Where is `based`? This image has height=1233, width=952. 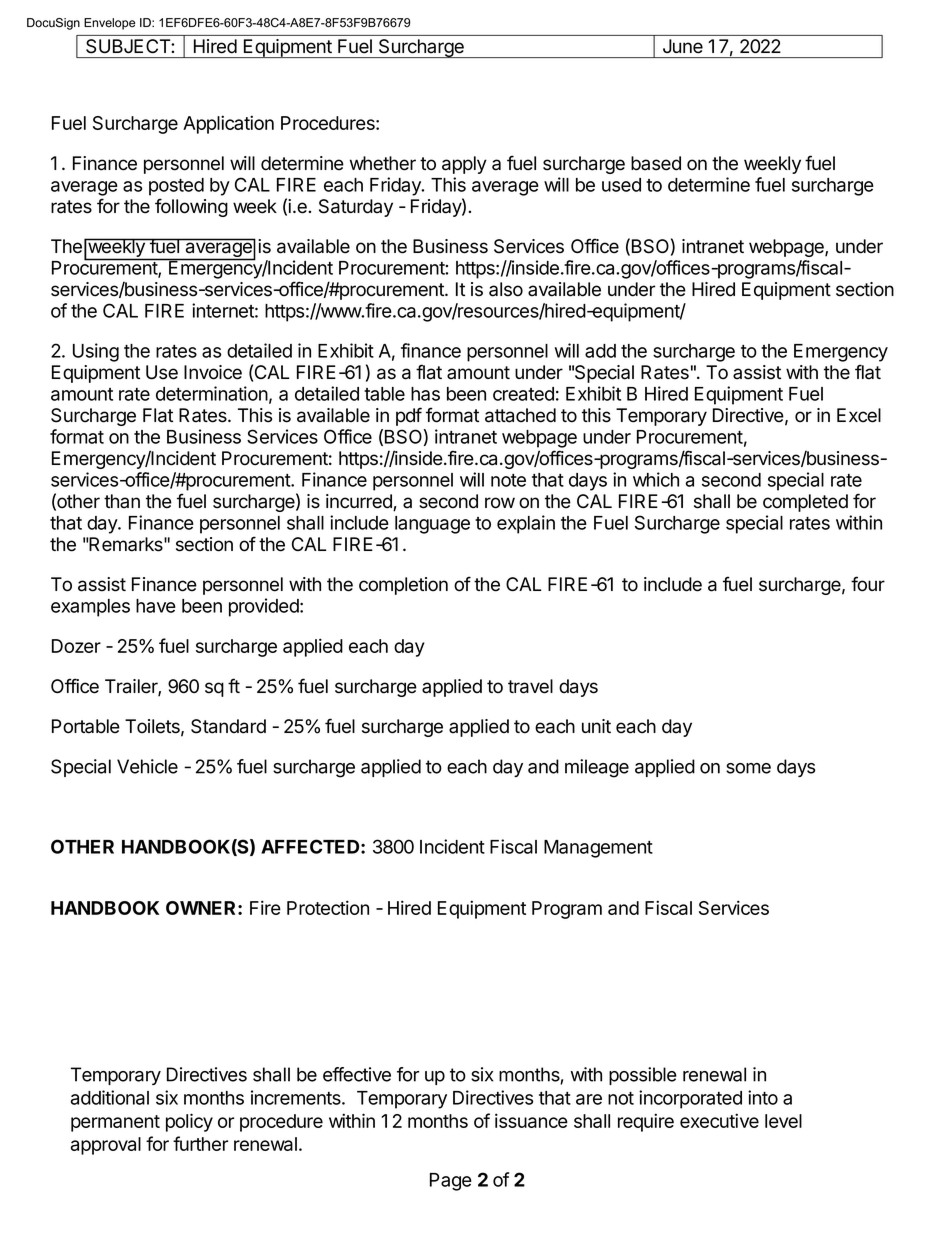 based is located at coordinates (656, 163).
